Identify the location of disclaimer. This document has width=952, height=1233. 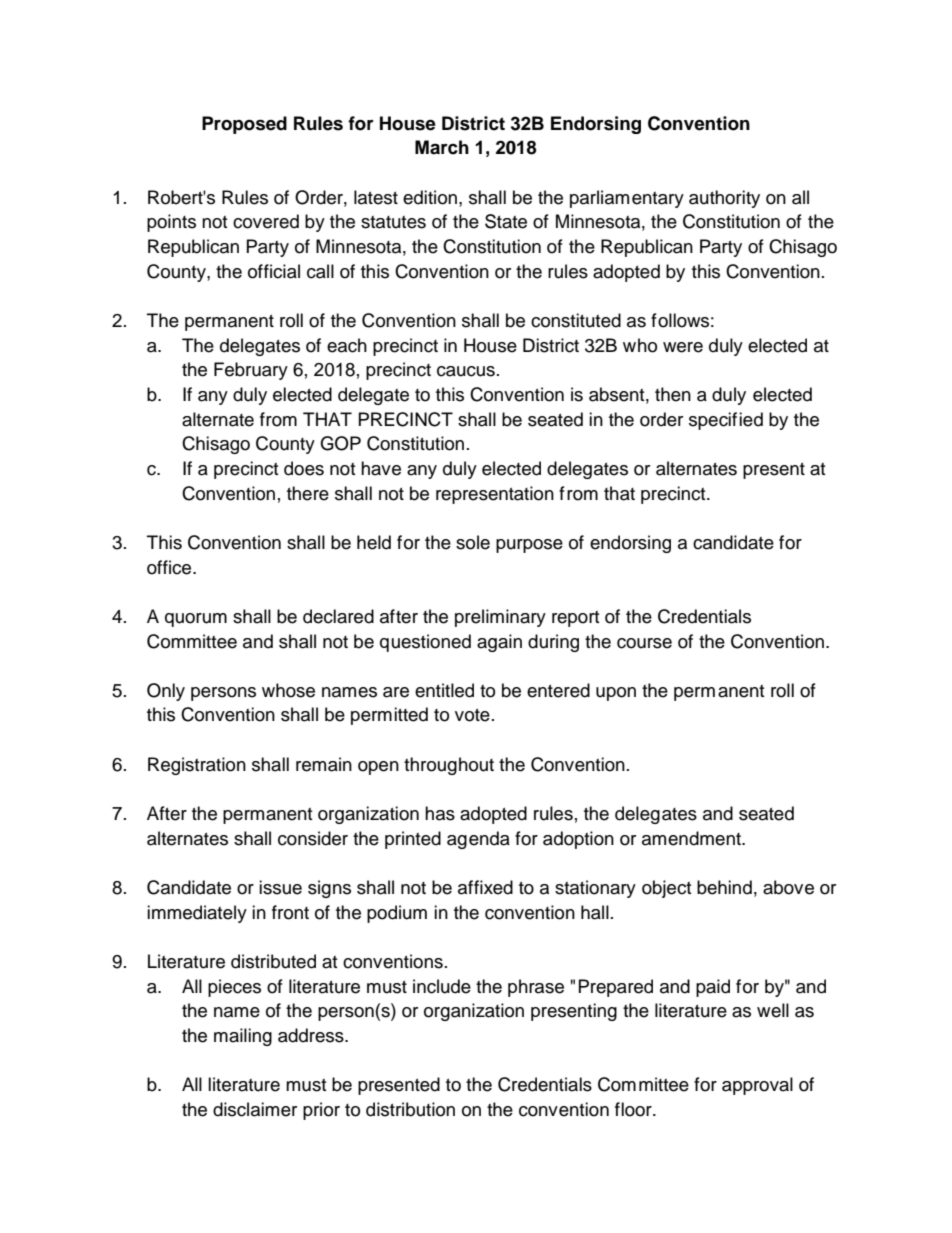
(255, 1109).
